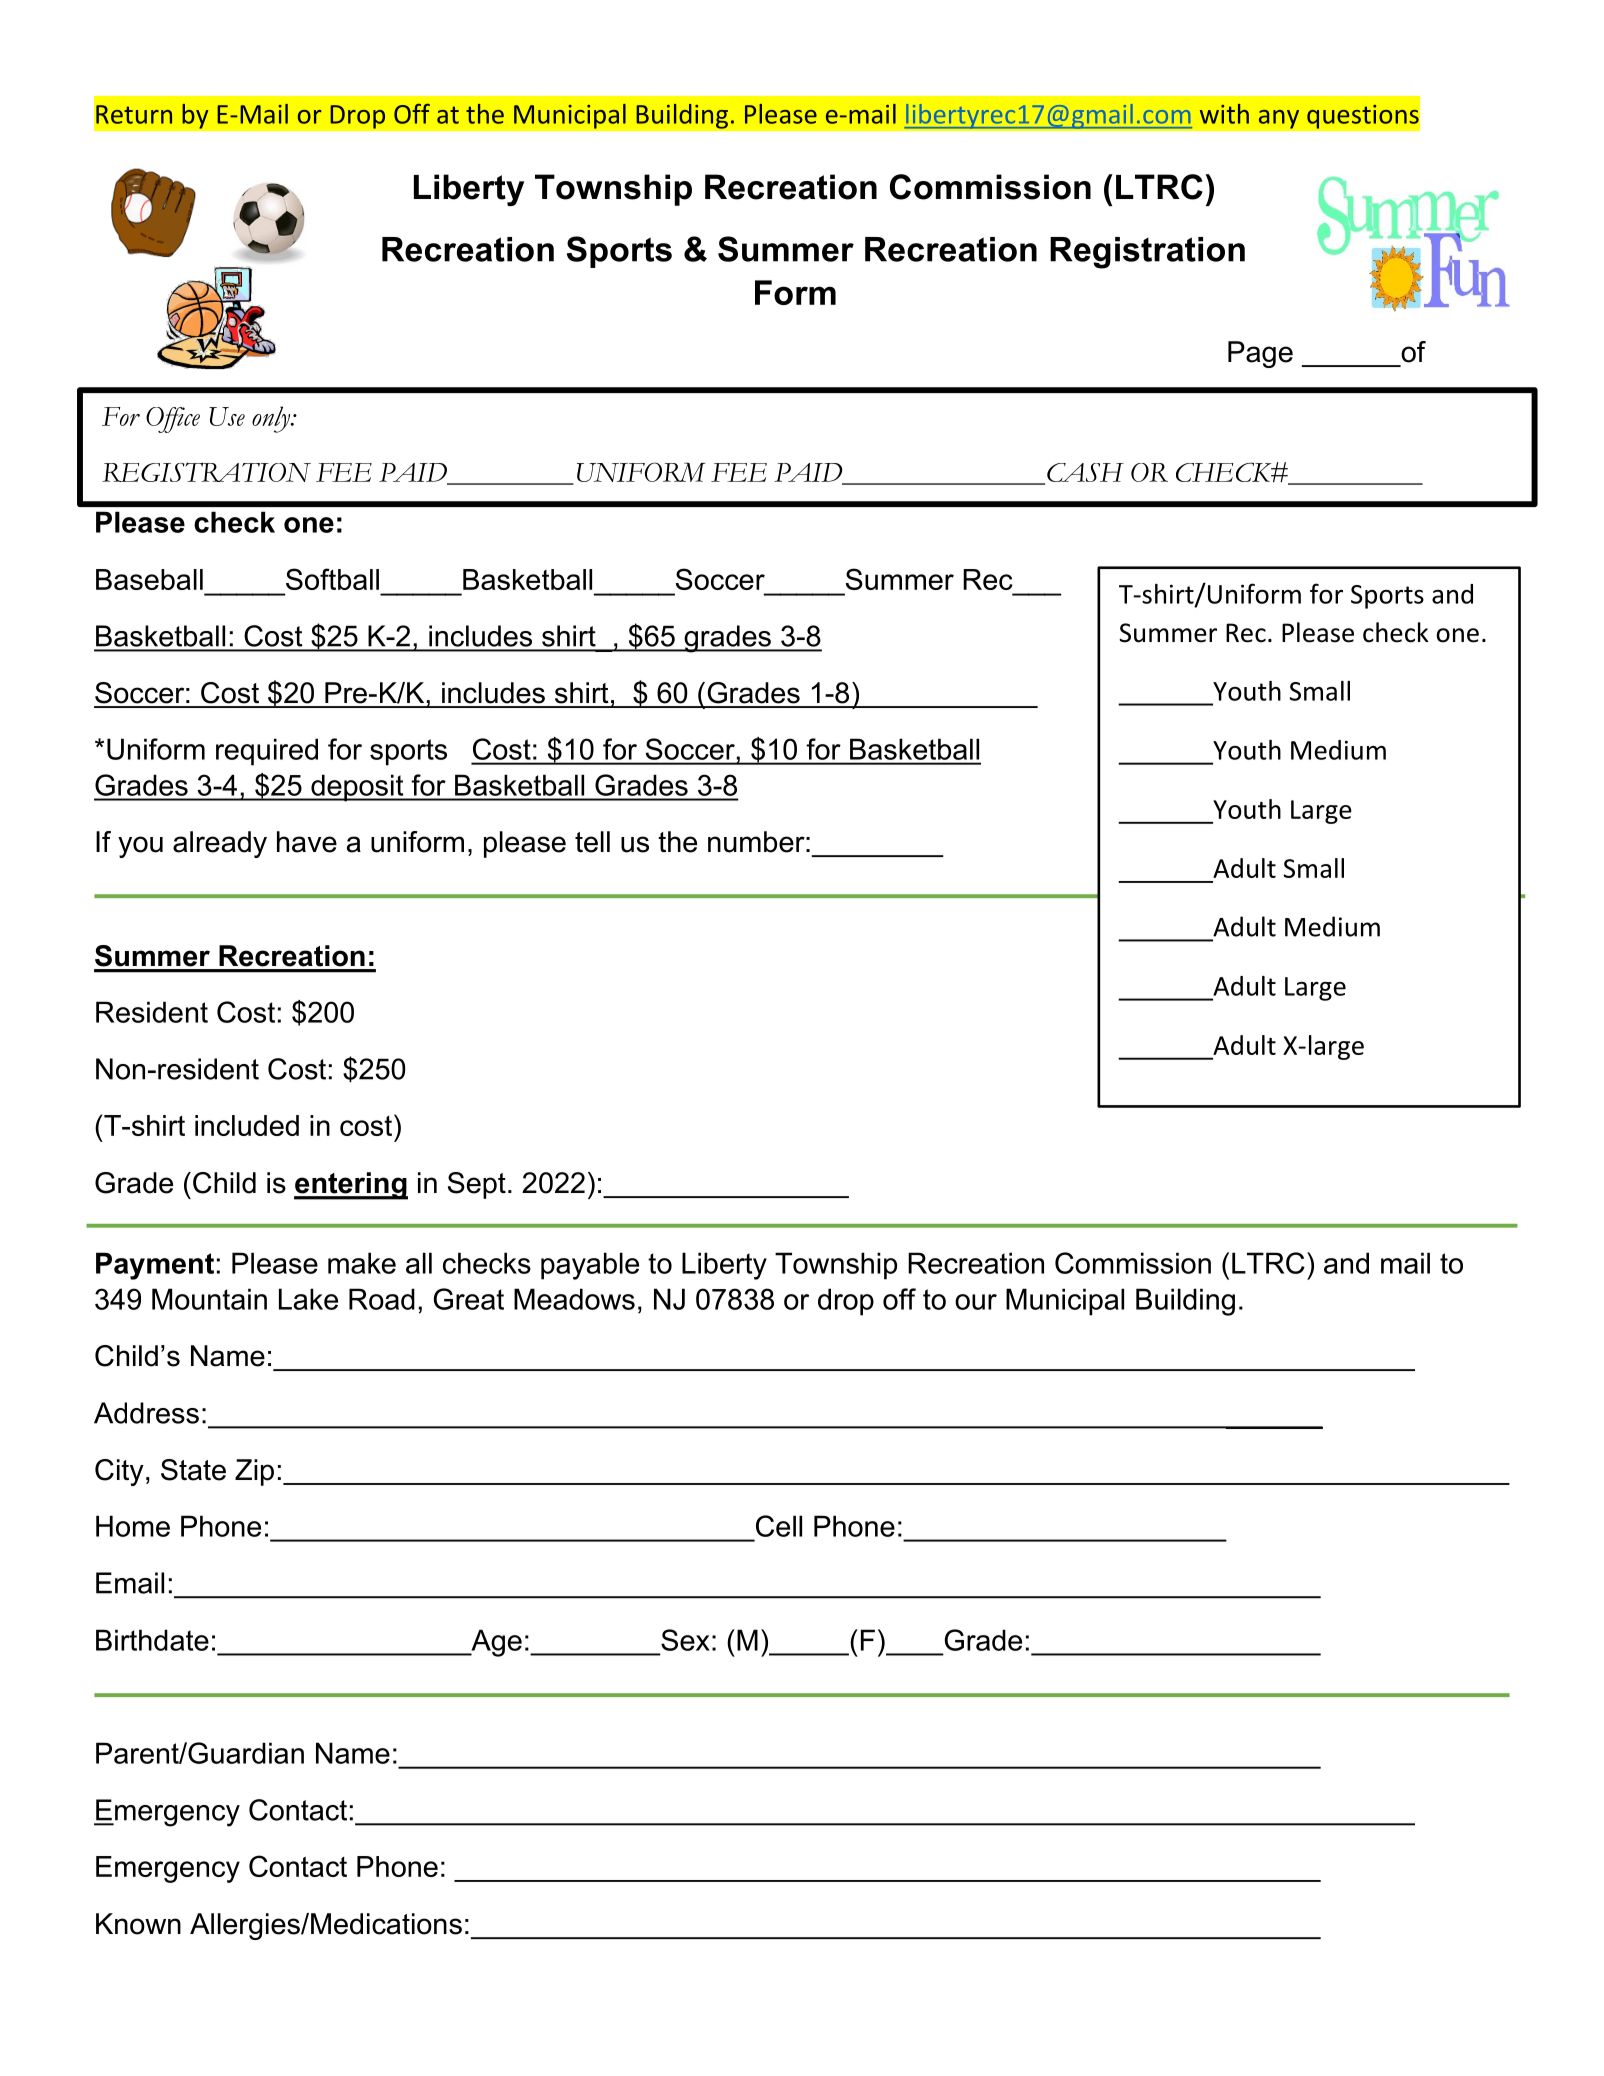  Describe the element at coordinates (220, 844) in the screenshot. I see `already` at that location.
